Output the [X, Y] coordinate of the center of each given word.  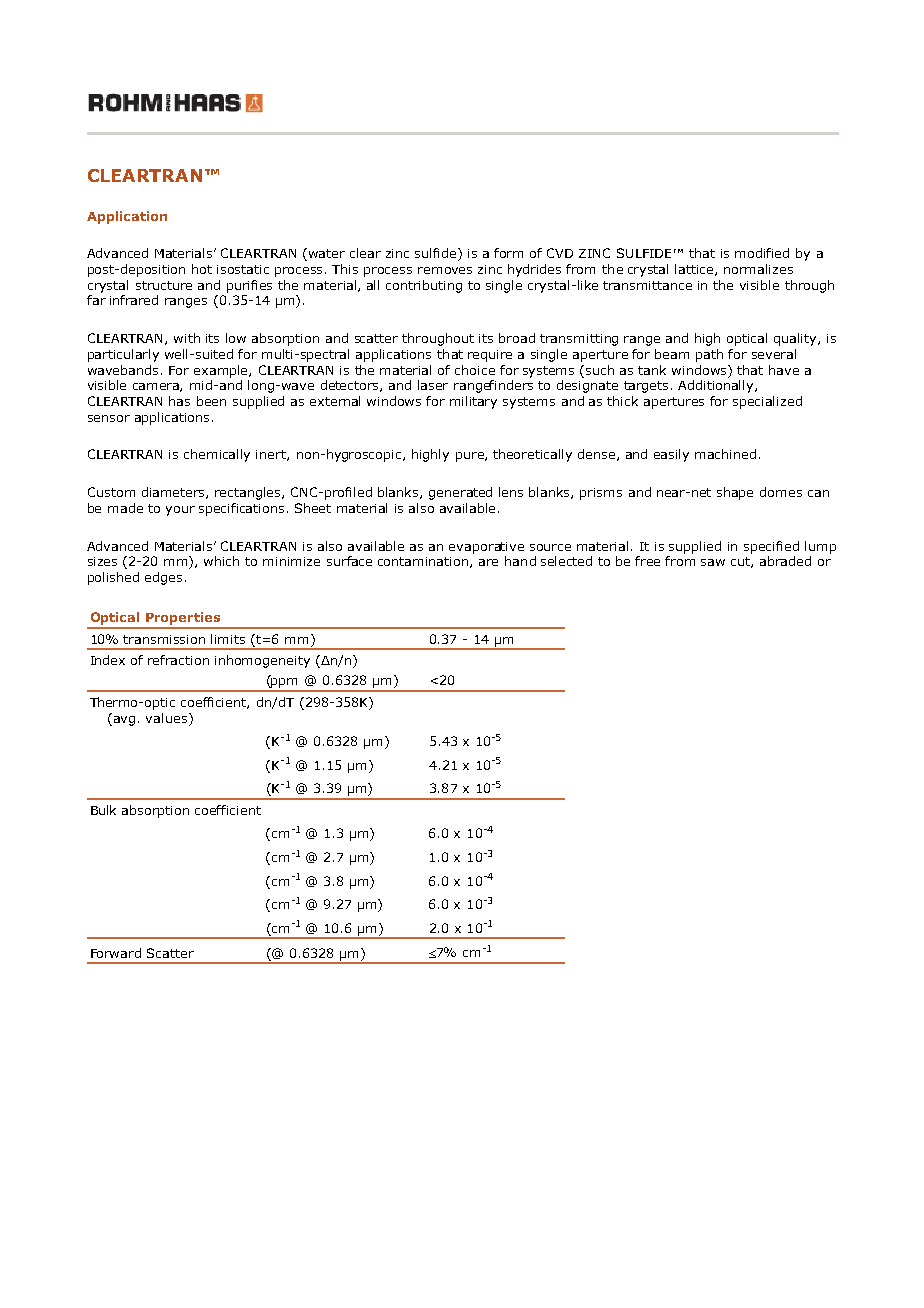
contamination [424, 562]
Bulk [103, 810]
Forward [116, 953]
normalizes [758, 269]
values [168, 718]
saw [713, 562]
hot [202, 269]
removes [445, 270]
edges [163, 578]
